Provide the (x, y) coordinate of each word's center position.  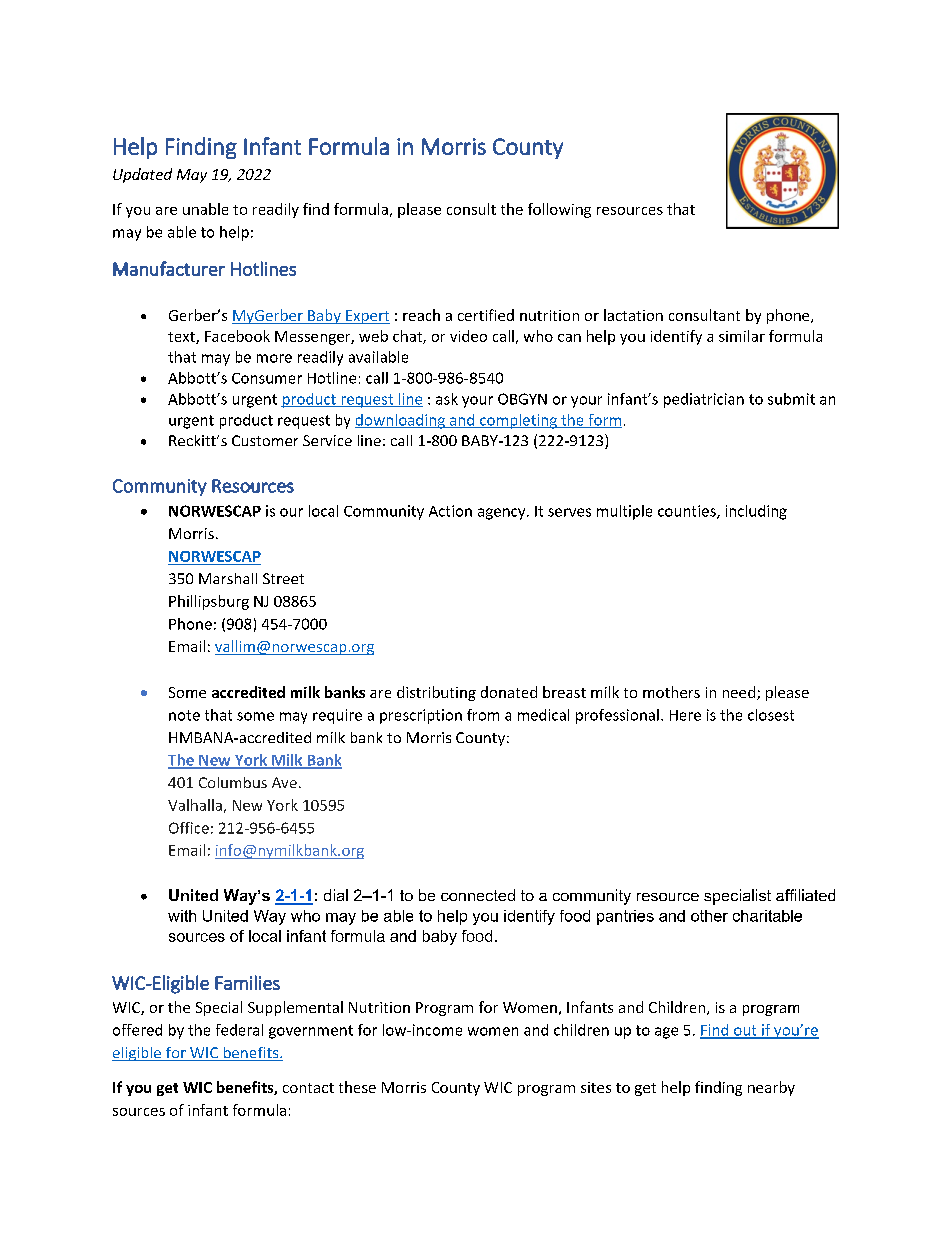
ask (447, 399)
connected (478, 895)
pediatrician (704, 400)
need (739, 692)
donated (509, 692)
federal (239, 1030)
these (357, 1087)
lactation (633, 315)
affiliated (805, 895)
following (559, 210)
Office (189, 828)
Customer (265, 440)
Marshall (228, 578)
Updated (142, 175)
